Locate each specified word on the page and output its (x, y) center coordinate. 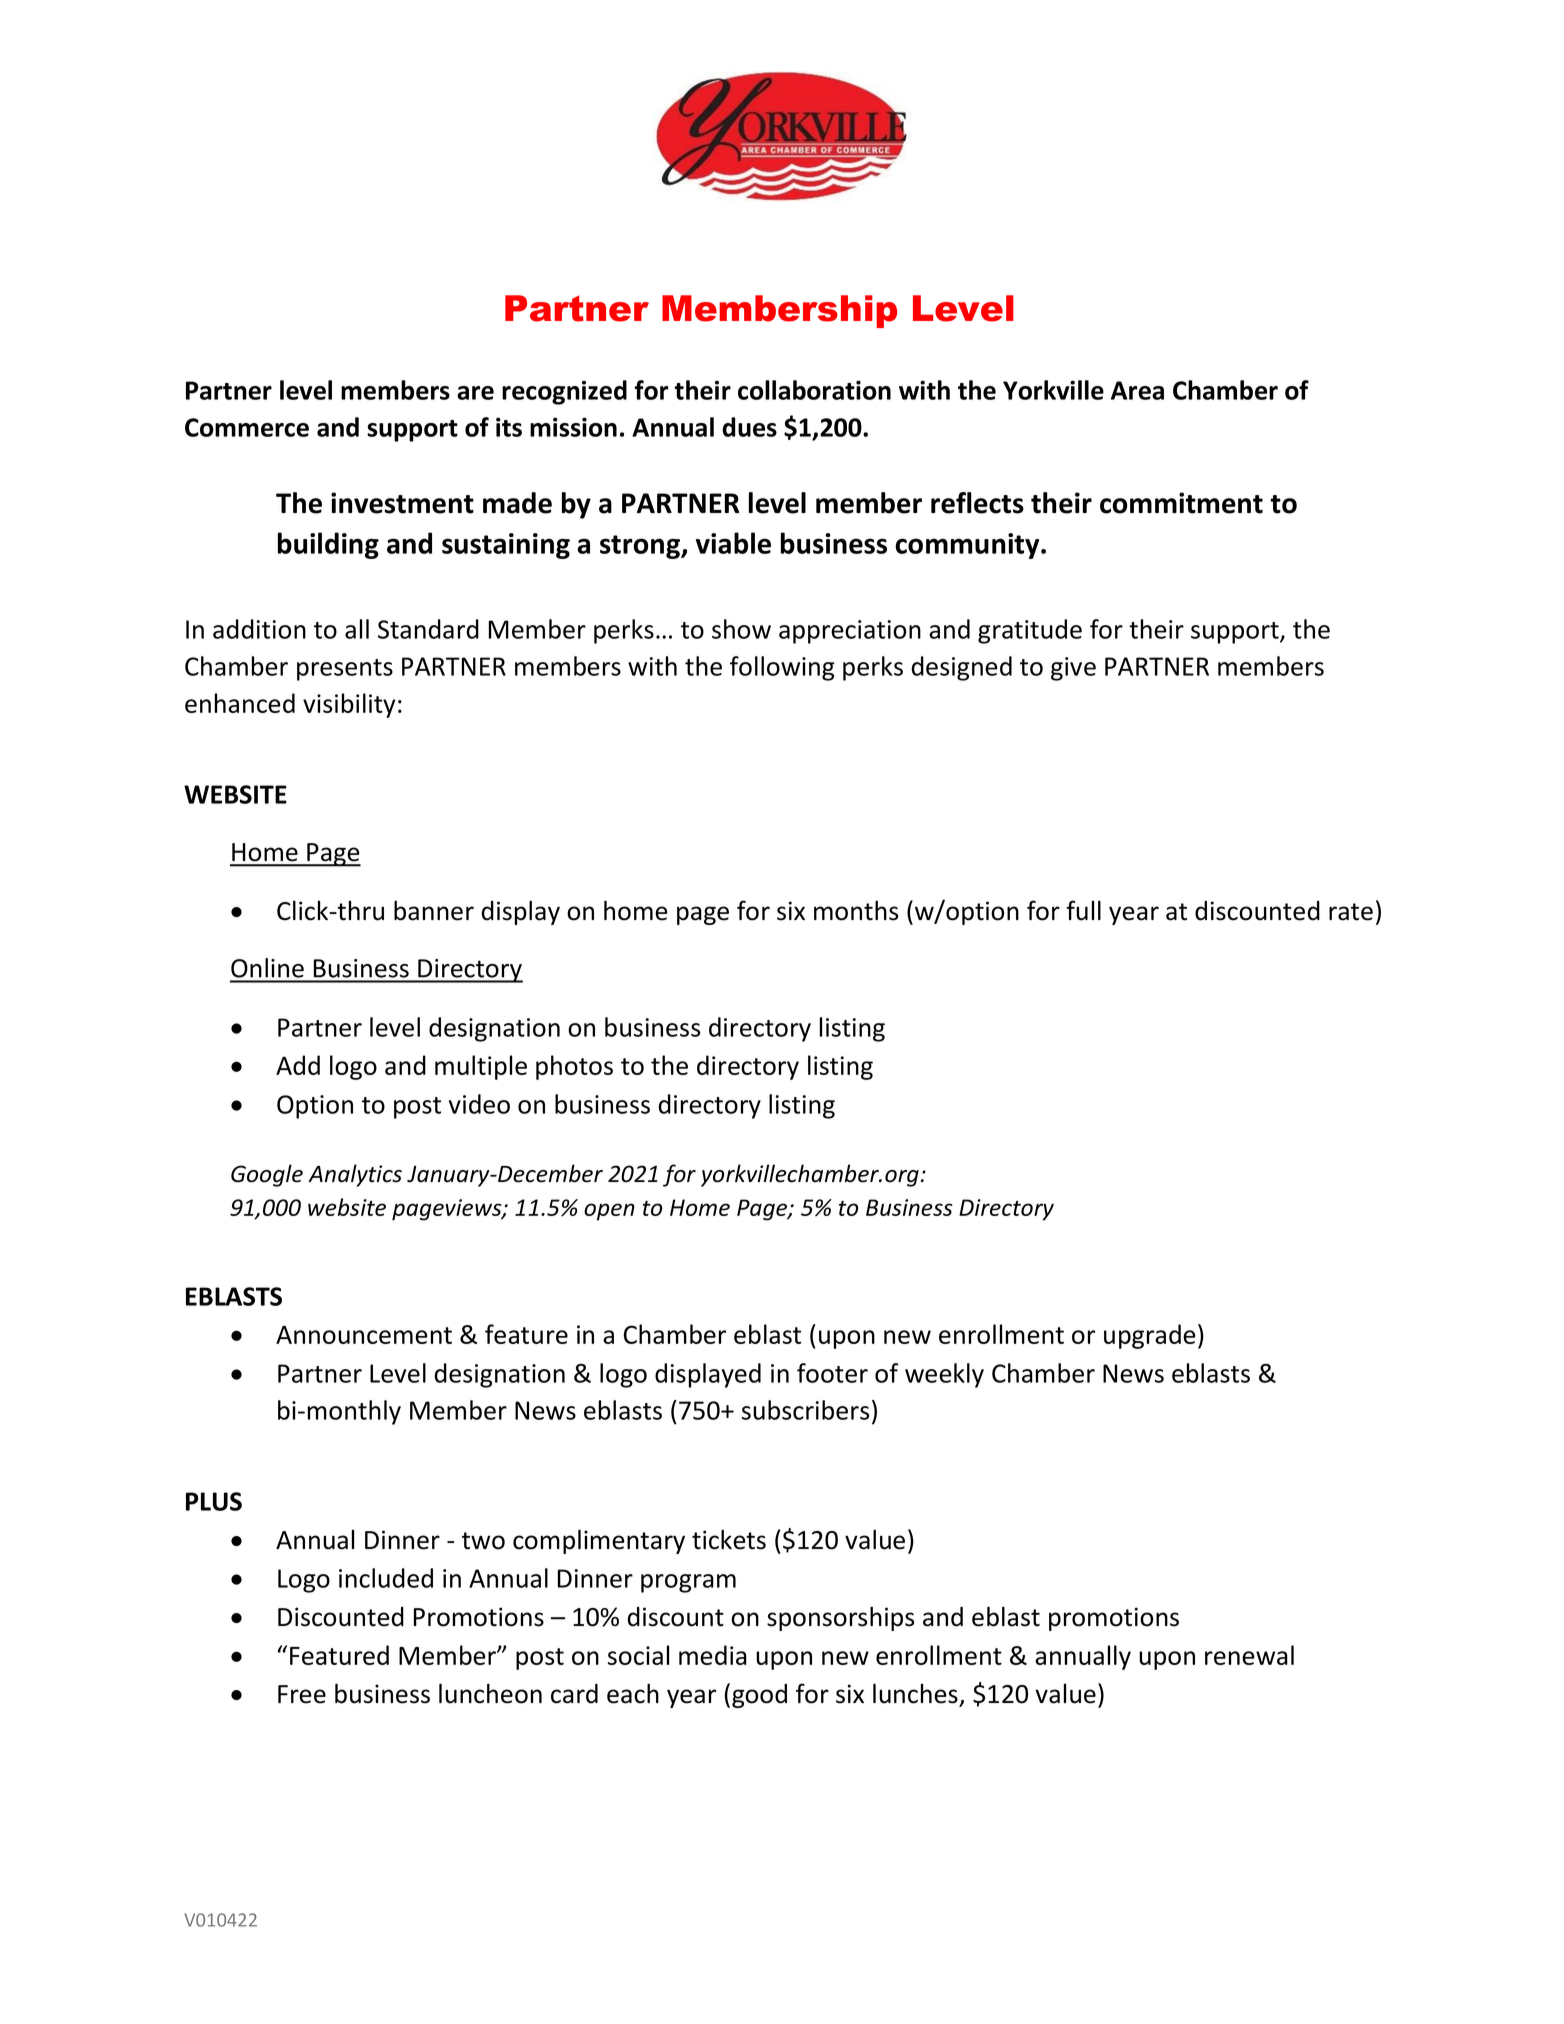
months (856, 910)
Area (1137, 390)
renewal (1249, 1655)
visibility (349, 705)
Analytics (355, 1175)
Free (302, 1694)
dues (749, 427)
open (609, 1212)
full (1083, 910)
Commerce (247, 427)
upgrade (1150, 1336)
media (713, 1655)
